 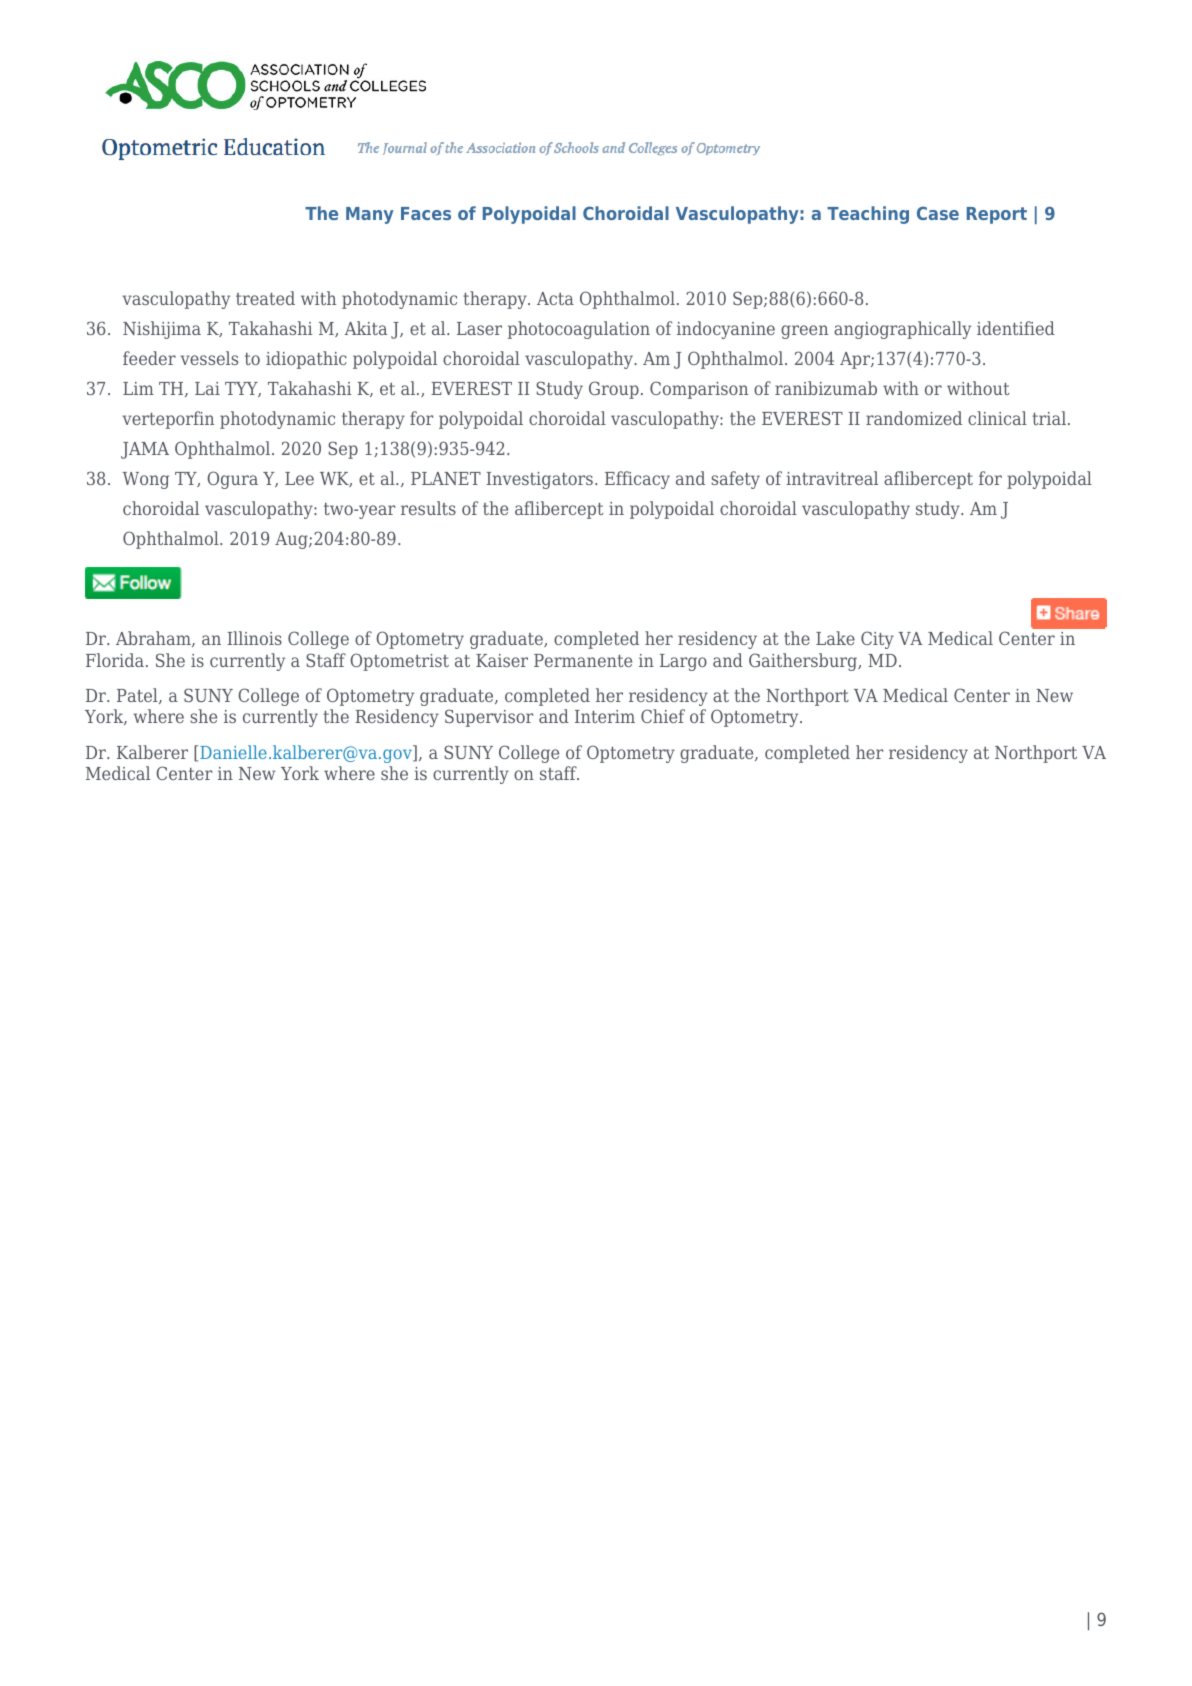 What do you see at coordinates (938, 213) in the screenshot?
I see `Case` at bounding box center [938, 213].
